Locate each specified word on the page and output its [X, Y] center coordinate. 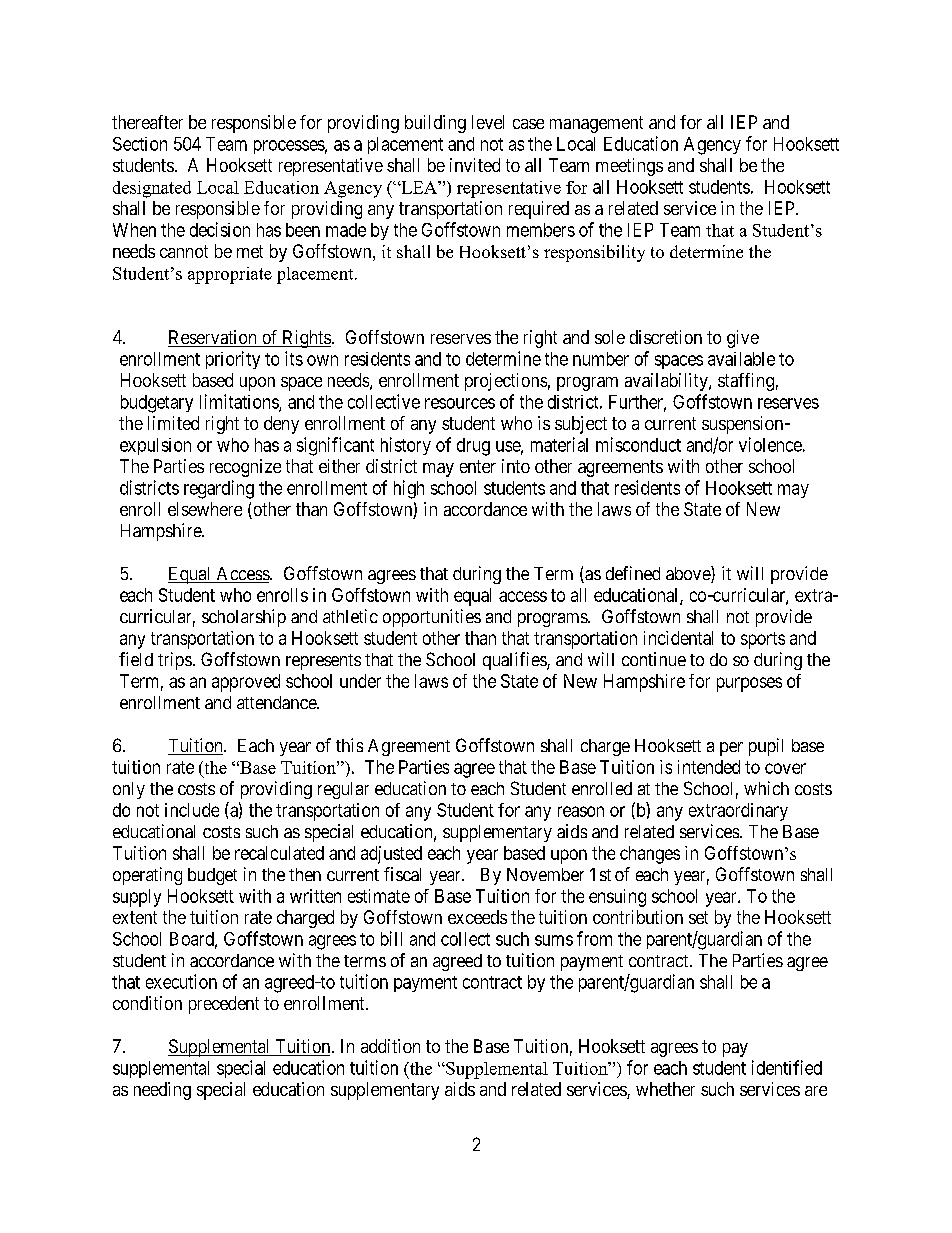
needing [162, 1091]
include [192, 810]
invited [475, 165]
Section [140, 144]
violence [770, 444]
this [349, 745]
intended [709, 767]
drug [473, 447]
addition [390, 1046]
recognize [245, 468]
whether [665, 1089]
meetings [629, 167]
